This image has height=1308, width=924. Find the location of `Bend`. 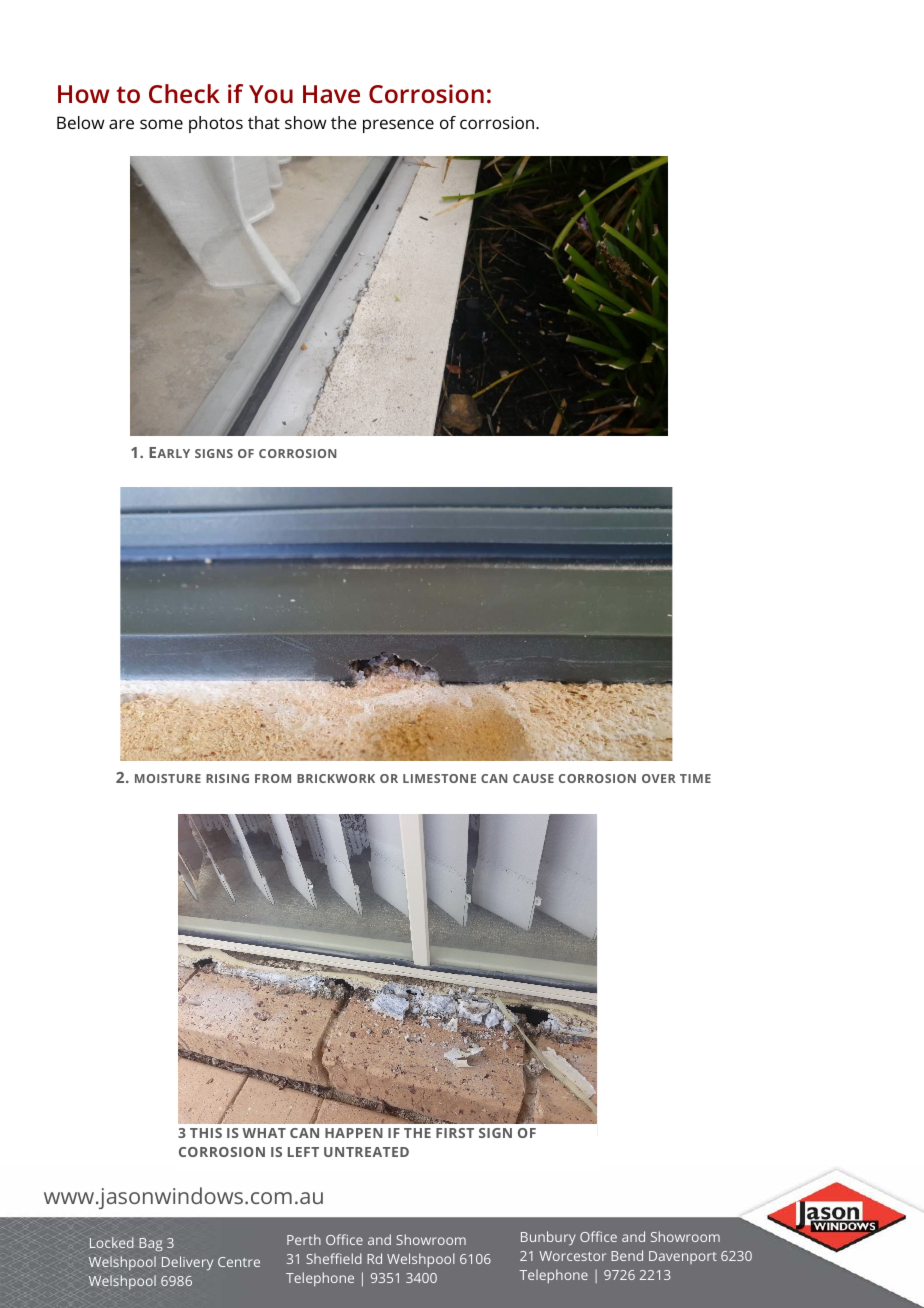

Bend is located at coordinates (627, 1255).
